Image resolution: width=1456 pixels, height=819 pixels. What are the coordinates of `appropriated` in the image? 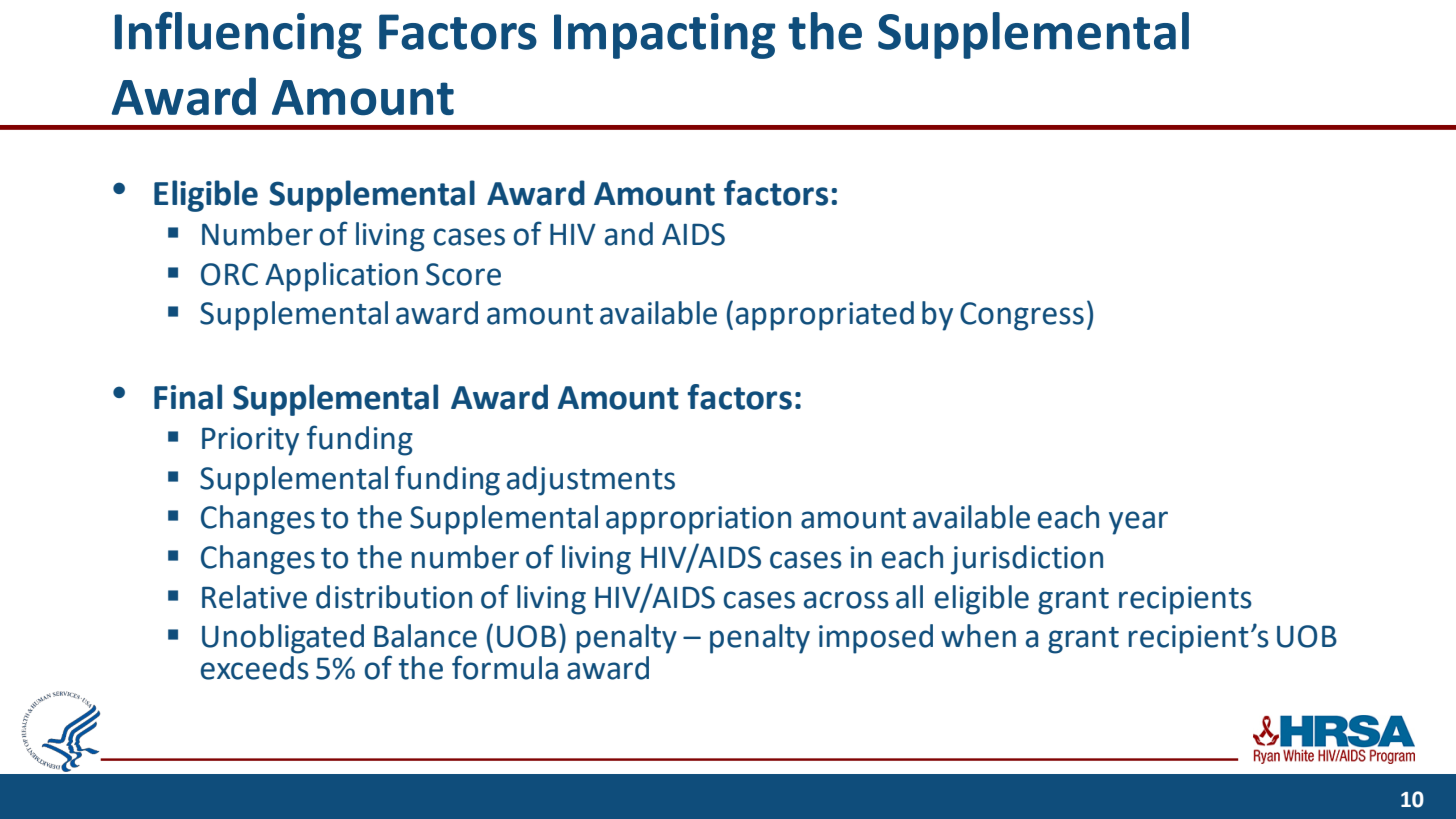 It's located at (825, 316).
